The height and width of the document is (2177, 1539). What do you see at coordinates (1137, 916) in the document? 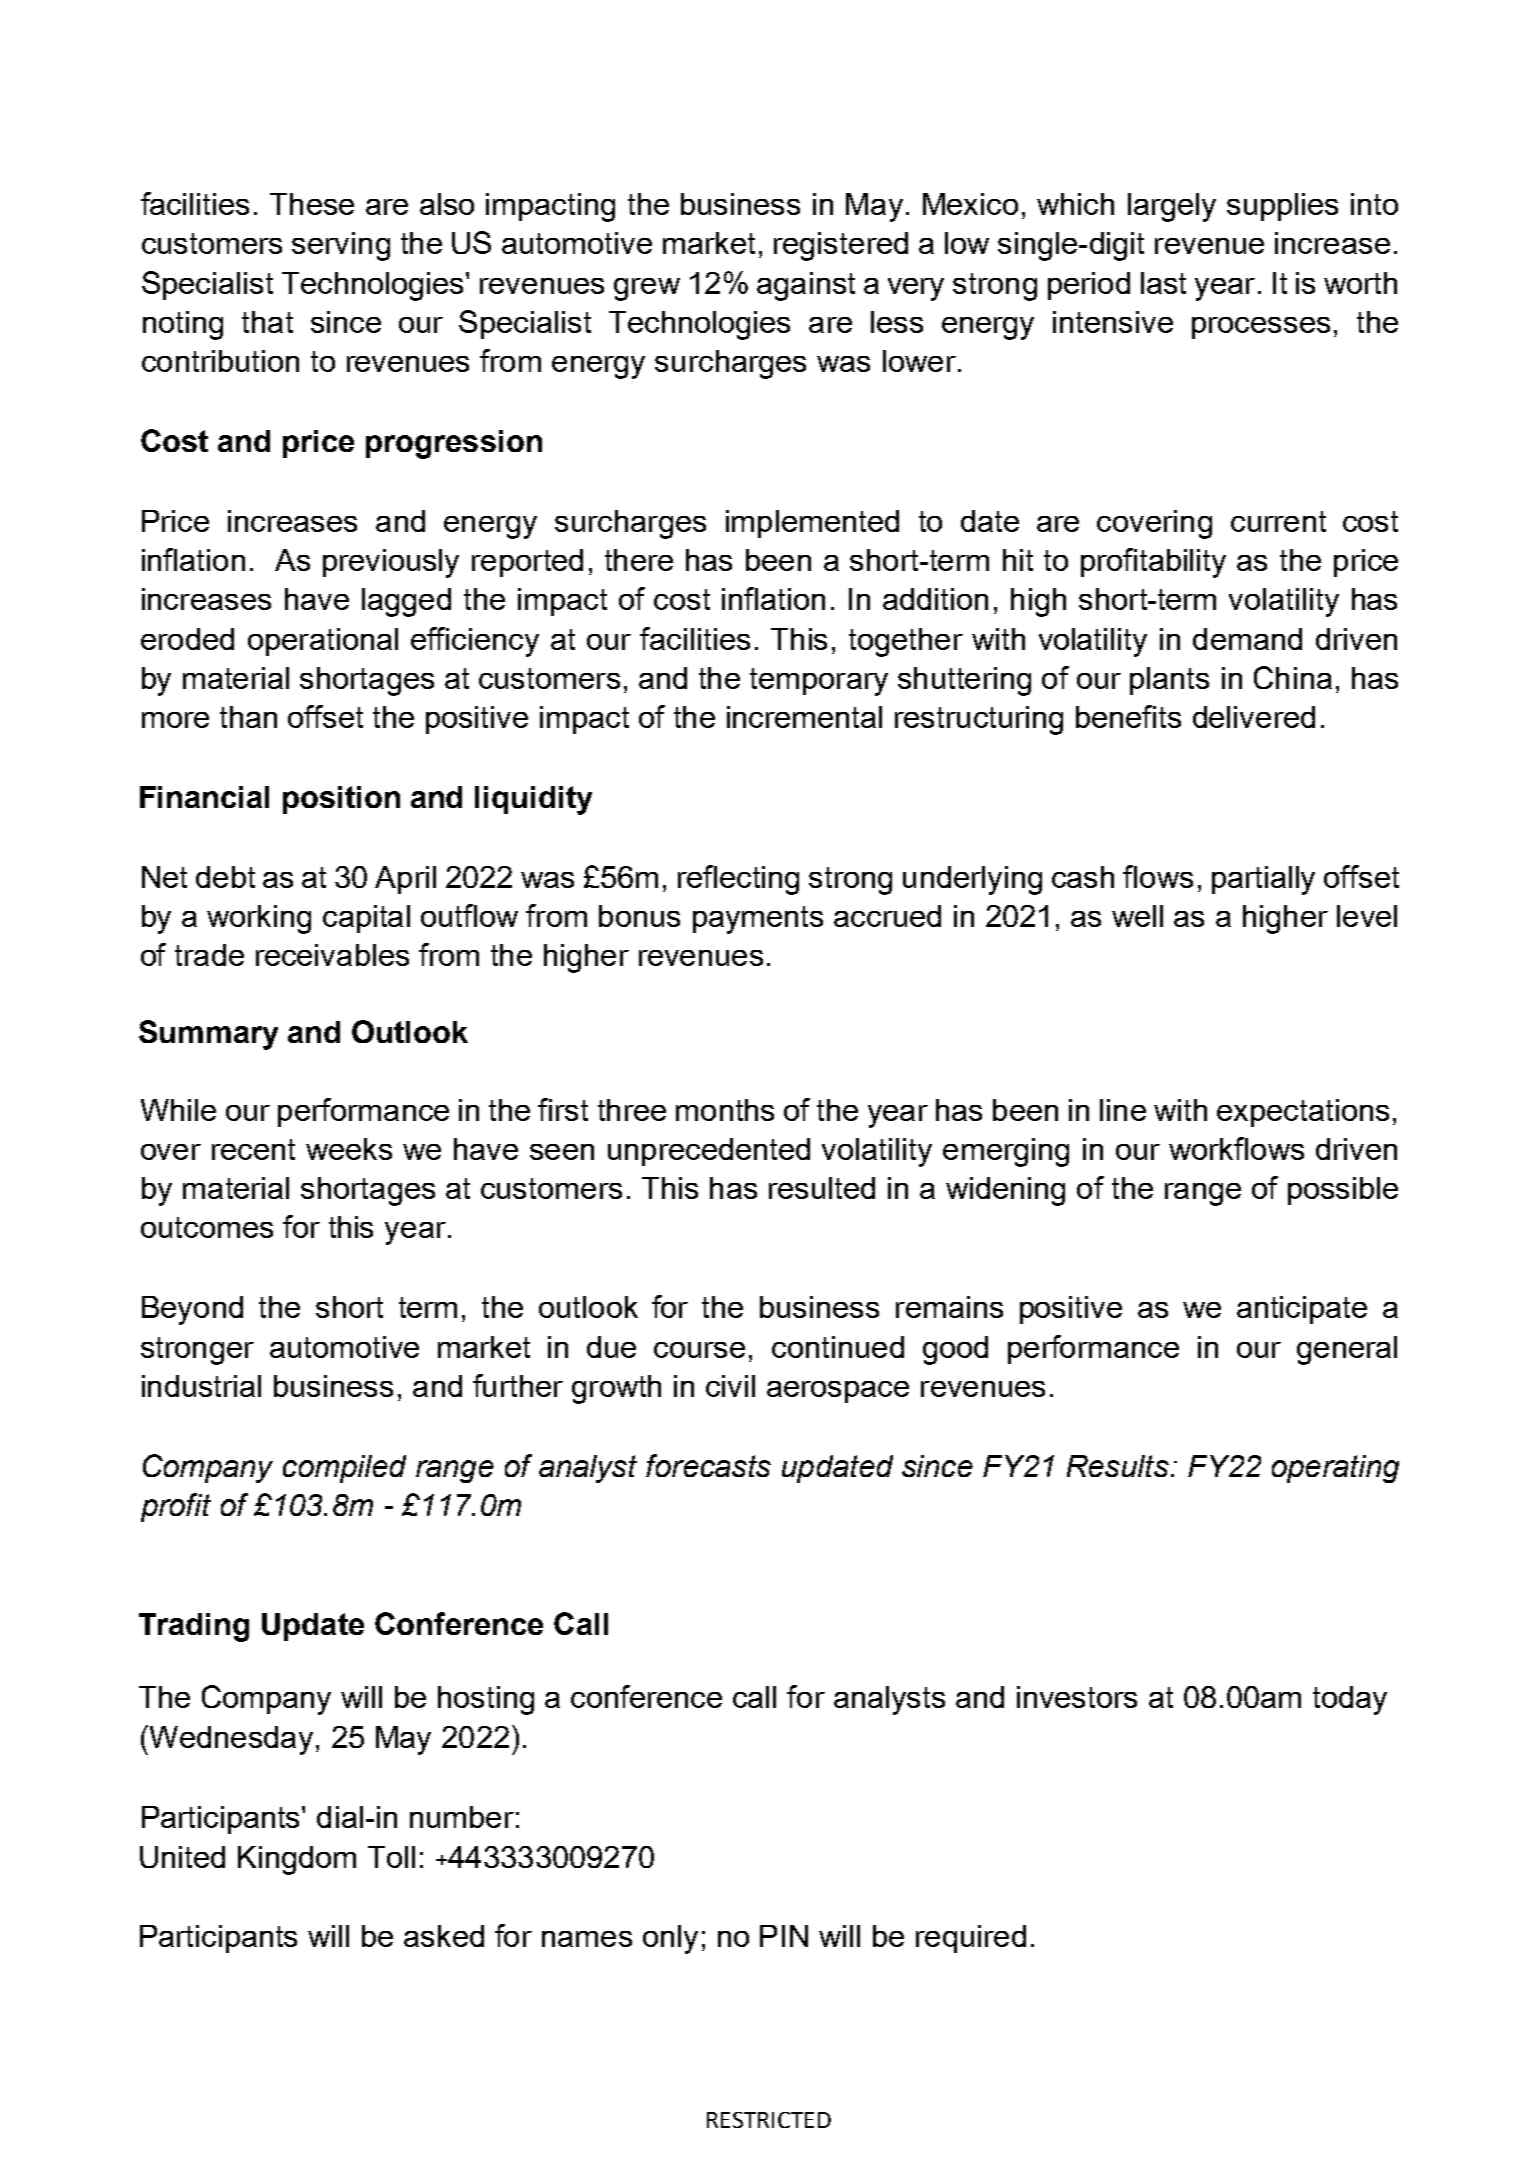
I see `well` at bounding box center [1137, 916].
